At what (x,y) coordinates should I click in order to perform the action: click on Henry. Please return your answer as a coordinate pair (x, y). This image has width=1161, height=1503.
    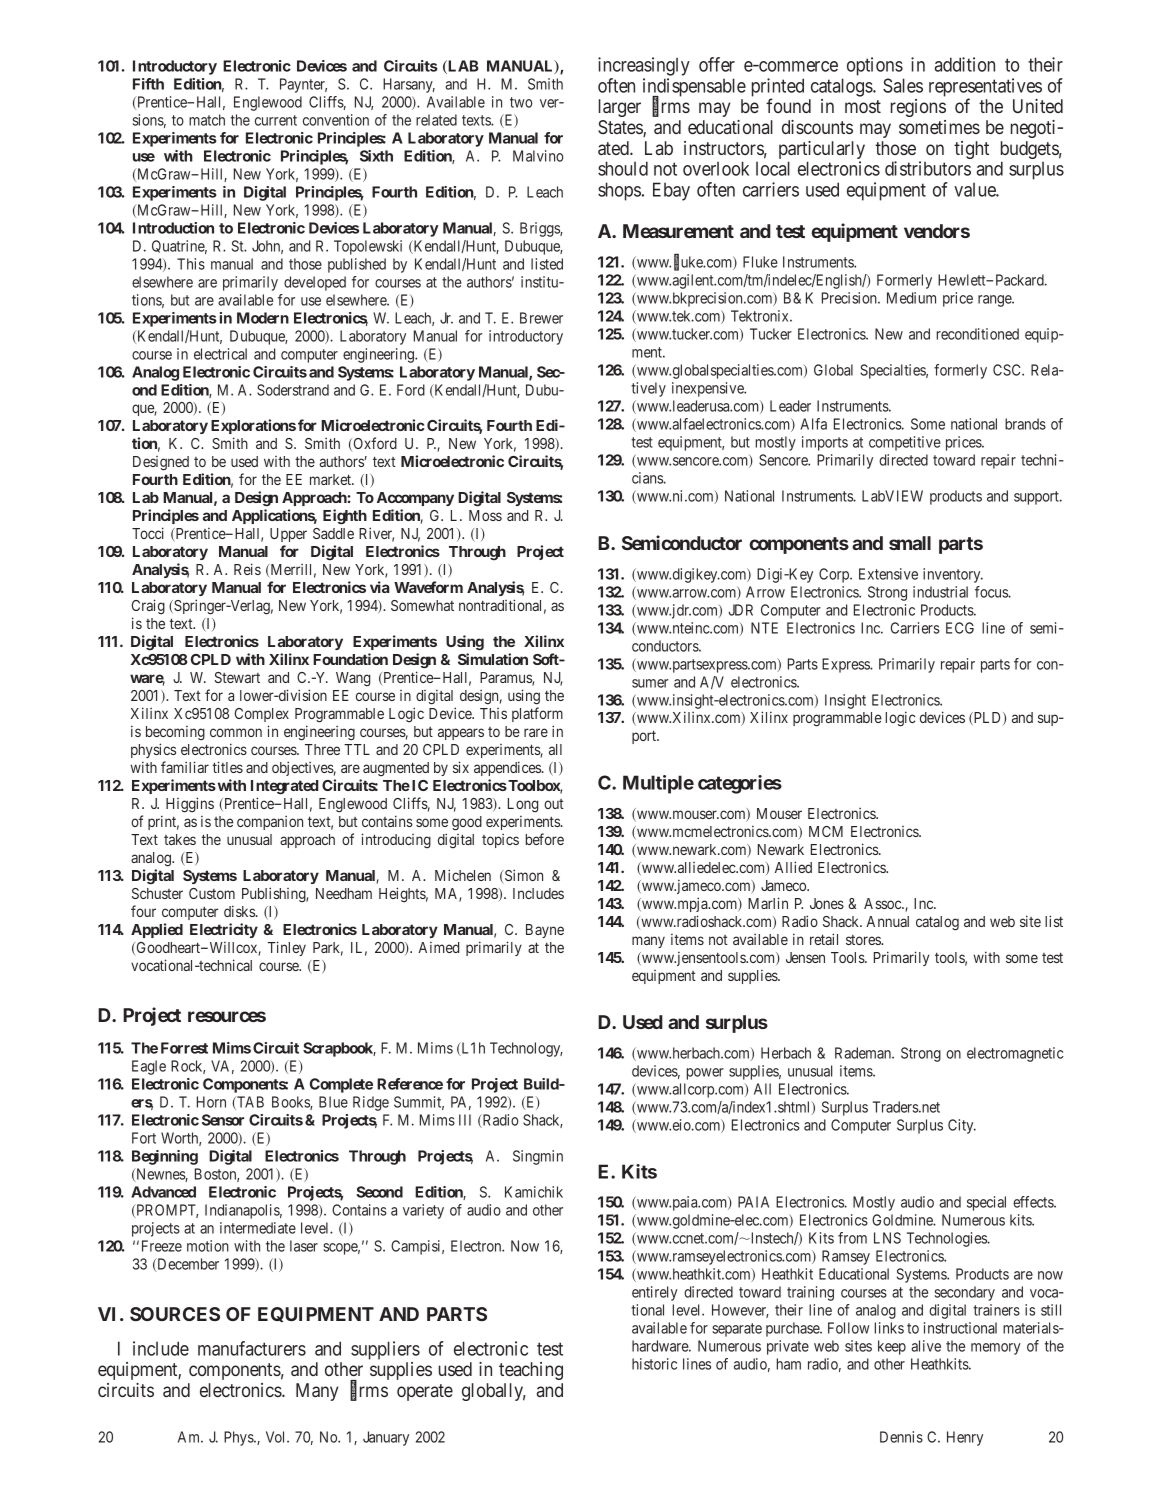
    Looking at the image, I should click on (965, 1438).
